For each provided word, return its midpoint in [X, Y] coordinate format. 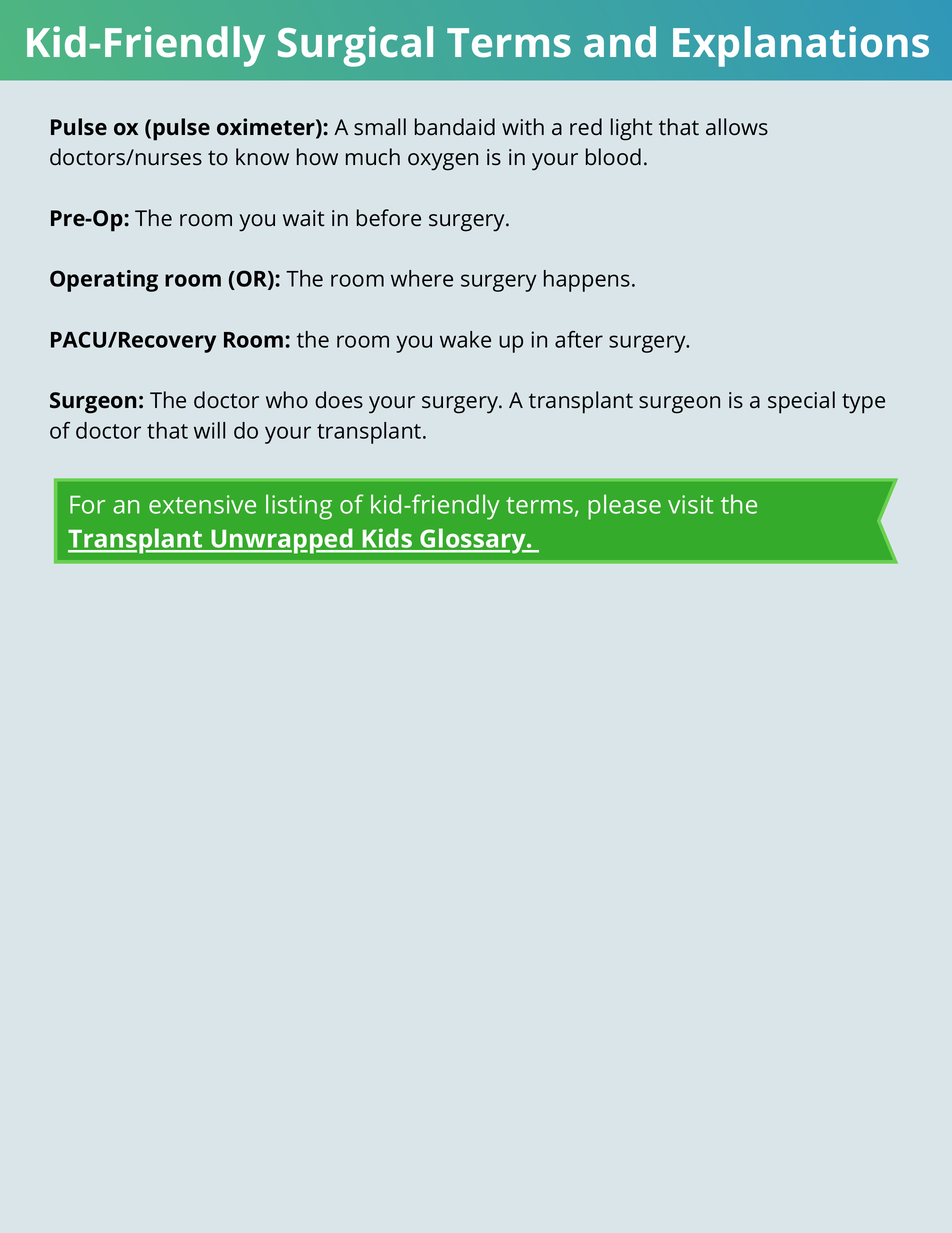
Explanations [801, 46]
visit [691, 504]
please [624, 507]
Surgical [355, 46]
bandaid [455, 127]
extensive [202, 504]
